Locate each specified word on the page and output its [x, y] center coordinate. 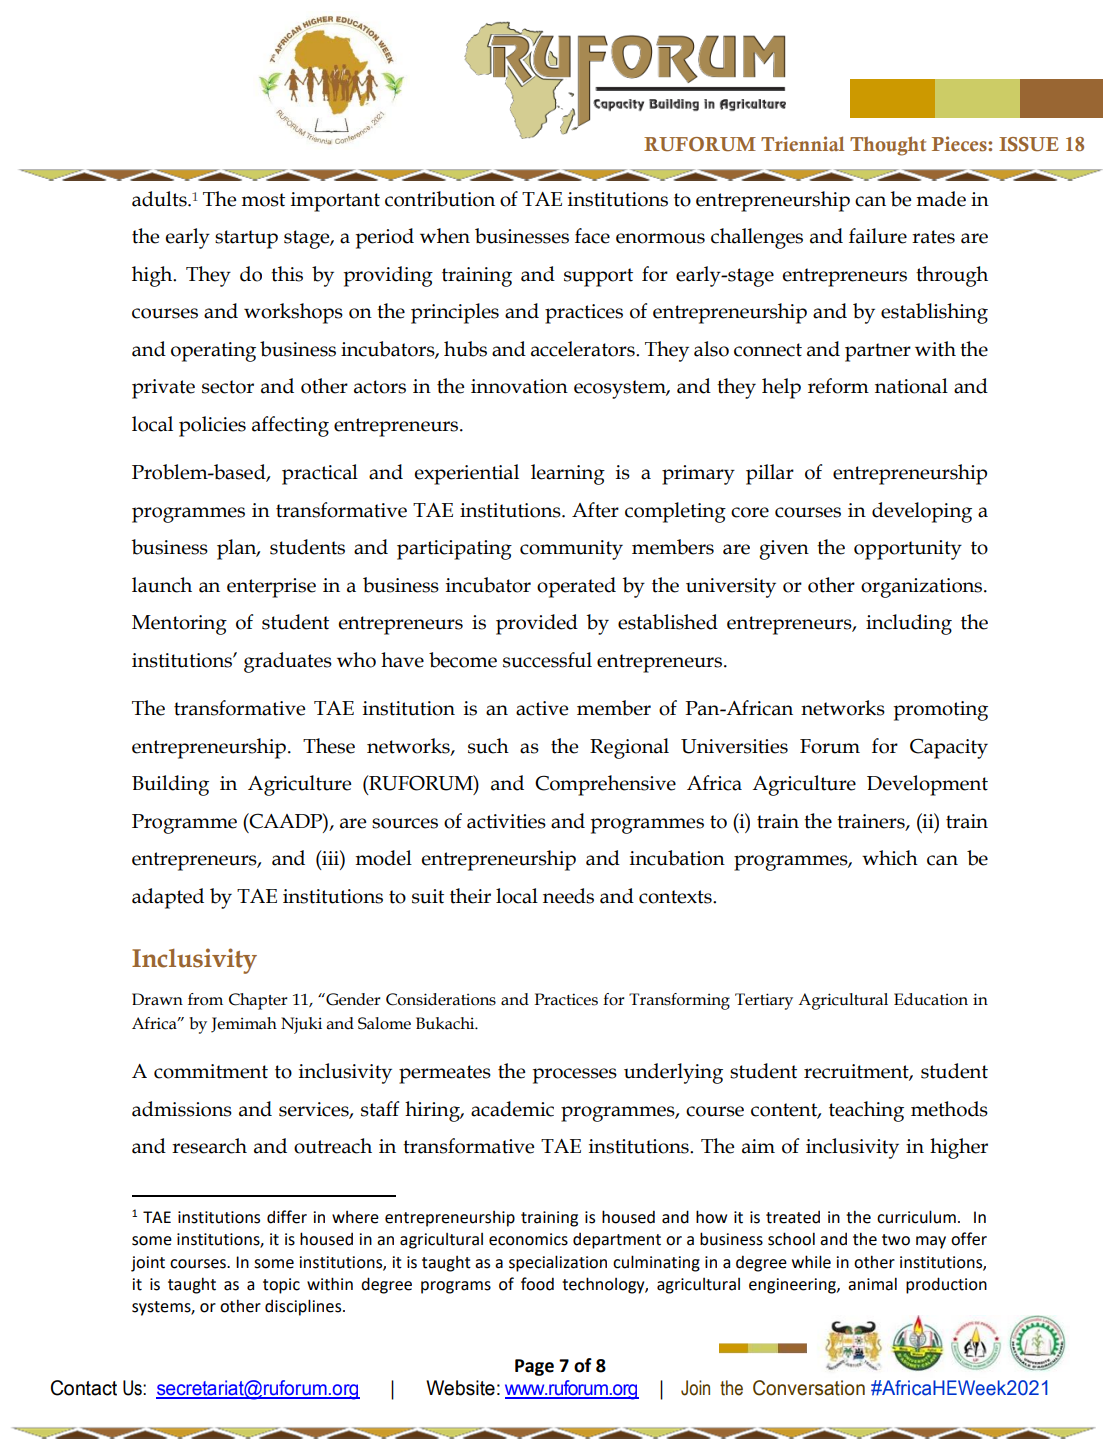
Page [534, 1367]
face [592, 236]
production [946, 1285]
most [263, 200]
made [941, 199]
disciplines [304, 1307]
